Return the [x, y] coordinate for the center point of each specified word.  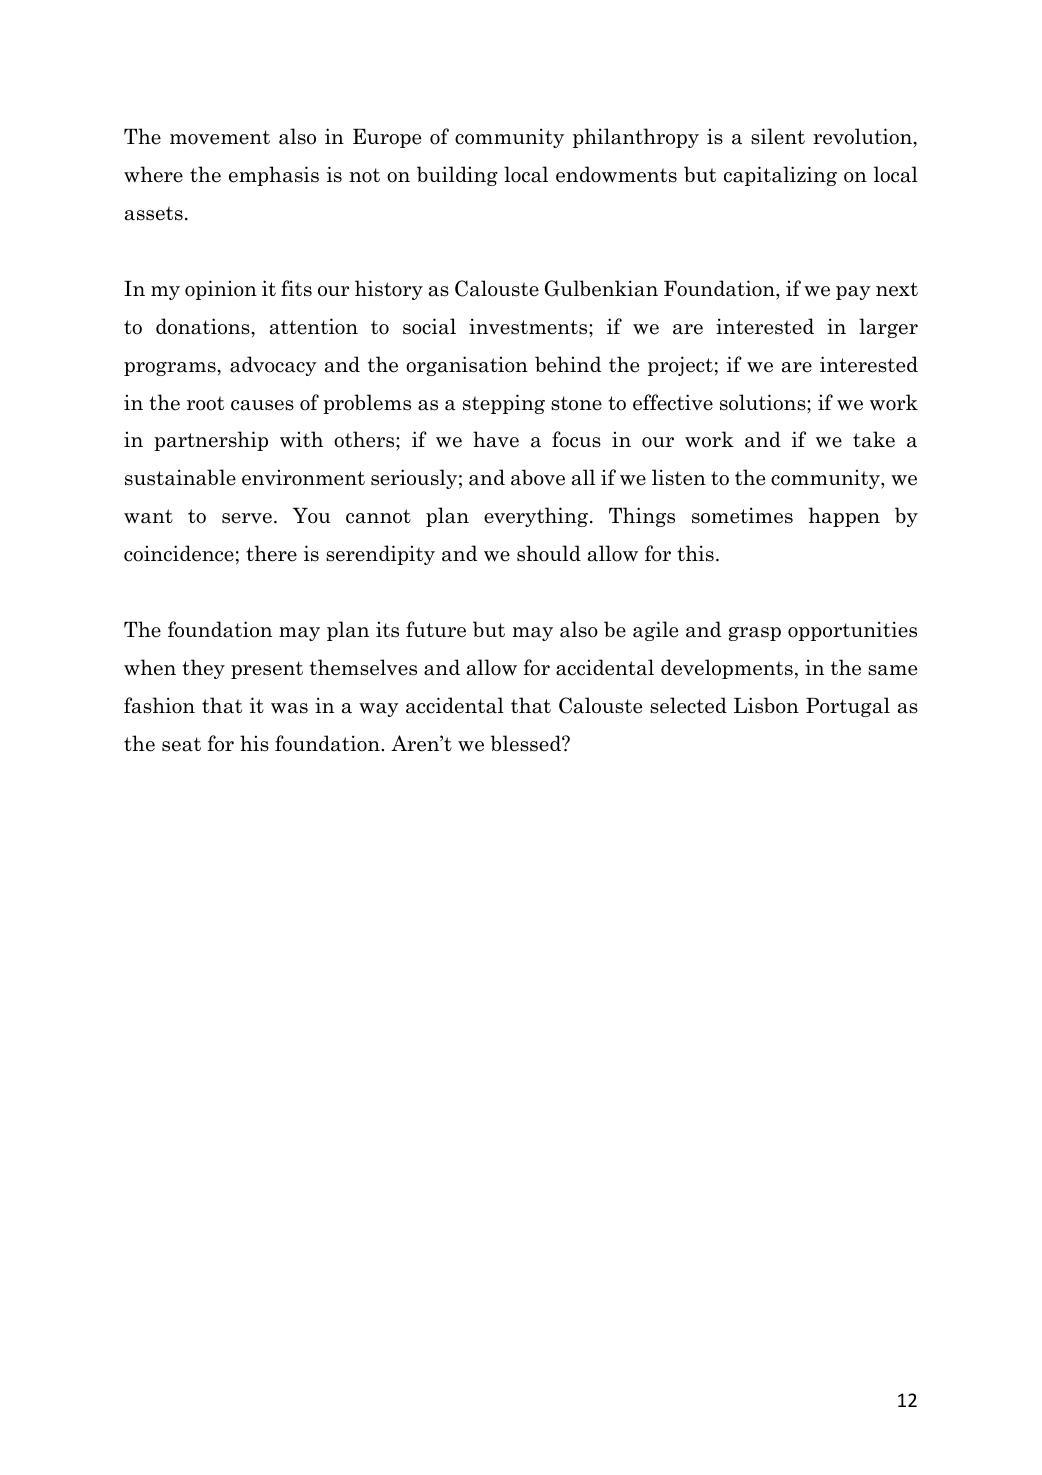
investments [529, 326]
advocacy [273, 366]
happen [844, 517]
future [436, 629]
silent [778, 136]
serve [247, 518]
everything [537, 517]
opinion [221, 290]
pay [853, 293]
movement [220, 137]
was [289, 708]
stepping [504, 404]
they [203, 669]
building [457, 176]
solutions [764, 402]
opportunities [852, 631]
